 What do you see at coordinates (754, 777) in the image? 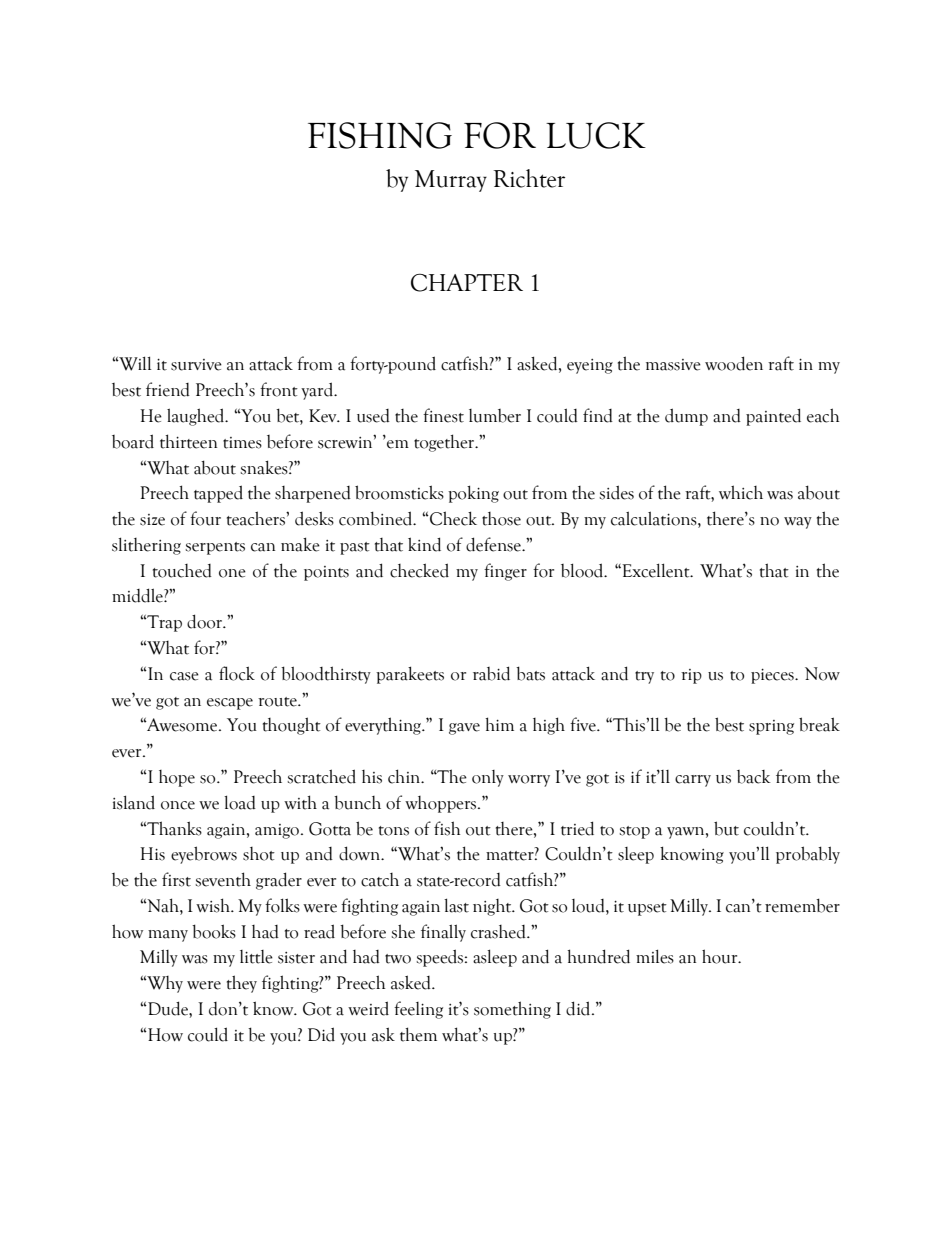
I see `back` at bounding box center [754, 777].
